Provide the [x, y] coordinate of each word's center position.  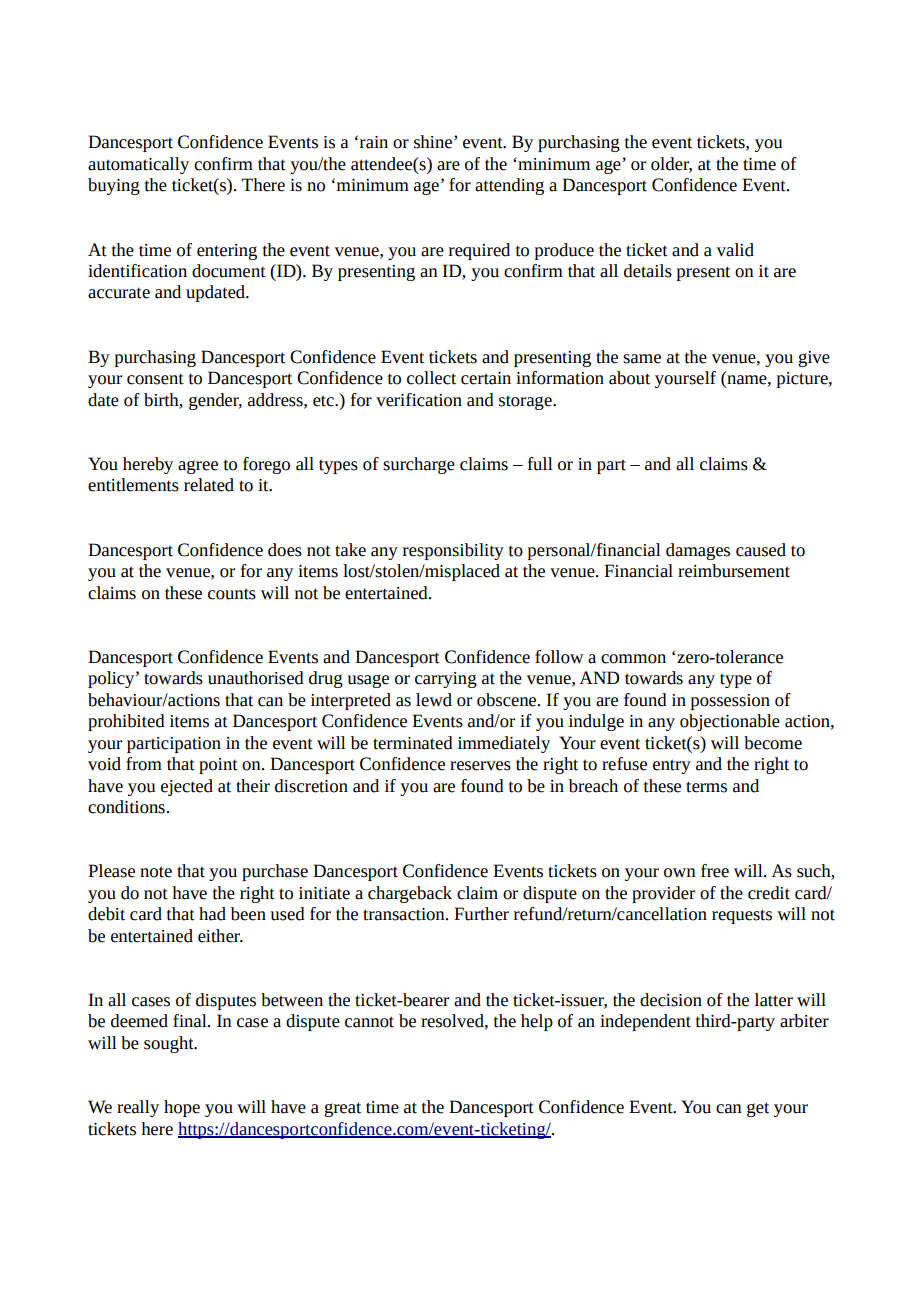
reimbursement [734, 571]
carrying [446, 680]
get [758, 1109]
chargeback [410, 894]
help [537, 1022]
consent [155, 379]
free [715, 871]
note [156, 872]
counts [232, 594]
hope [182, 1108]
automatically [138, 165]
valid [735, 250]
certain [486, 378]
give [814, 359]
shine [434, 142]
